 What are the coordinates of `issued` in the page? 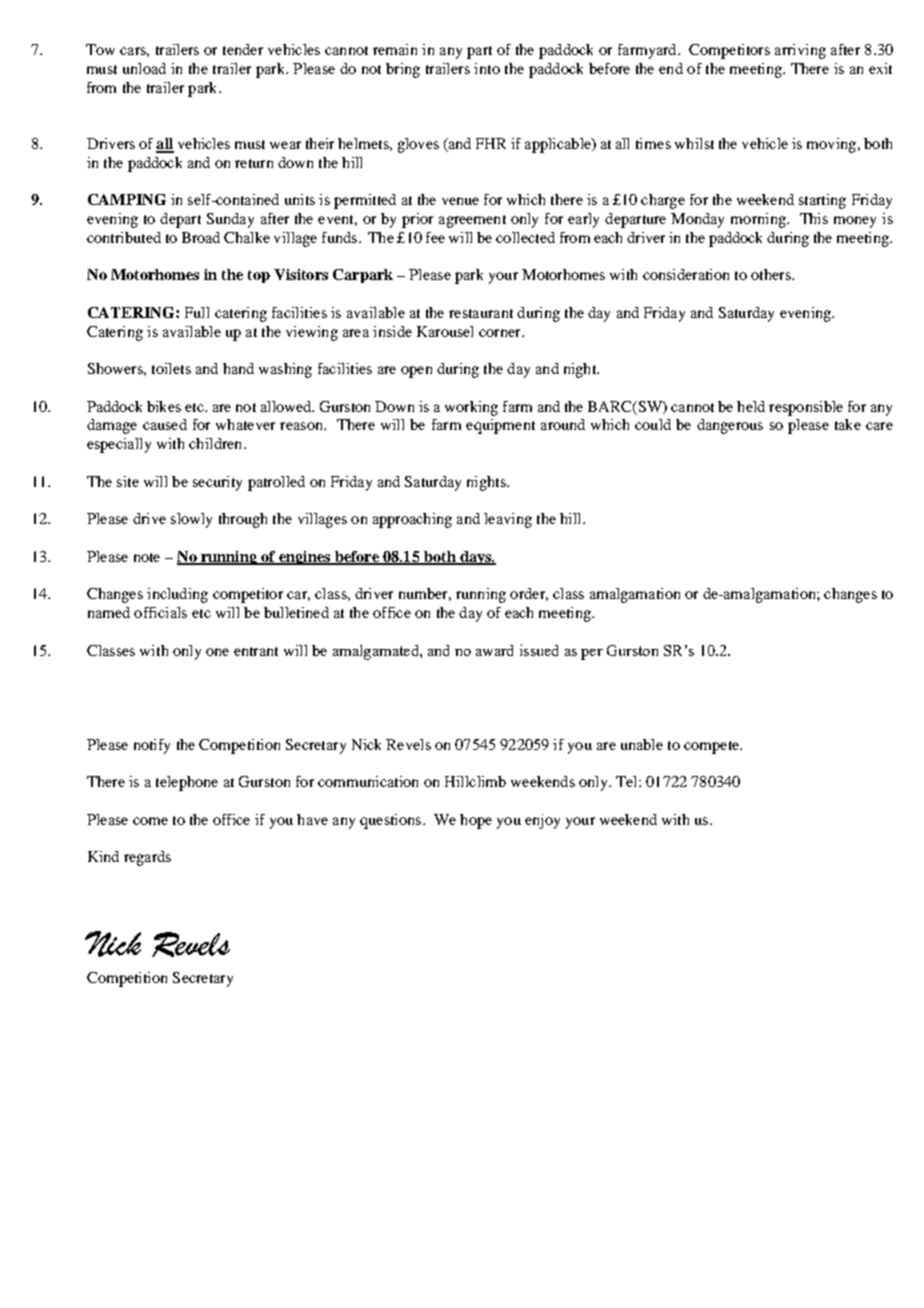 It's located at (539, 650).
